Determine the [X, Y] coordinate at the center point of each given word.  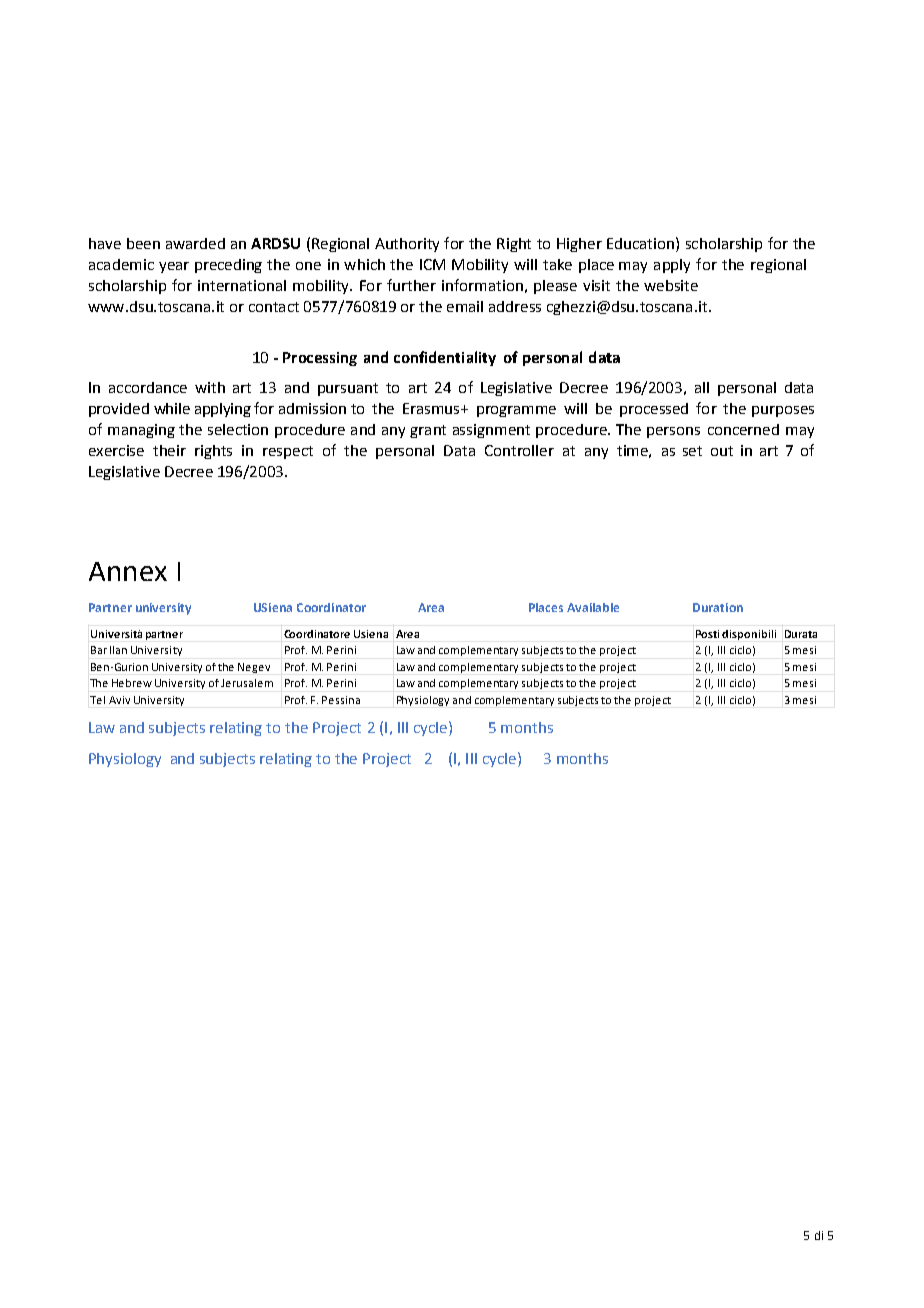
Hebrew [132, 683]
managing [141, 431]
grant [428, 431]
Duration [718, 607]
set [692, 451]
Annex [128, 571]
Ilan [118, 650]
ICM [432, 264]
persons [673, 432]
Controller [519, 450]
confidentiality [445, 358]
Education [640, 243]
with [210, 387]
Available [593, 607]
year [174, 267]
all [702, 387]
